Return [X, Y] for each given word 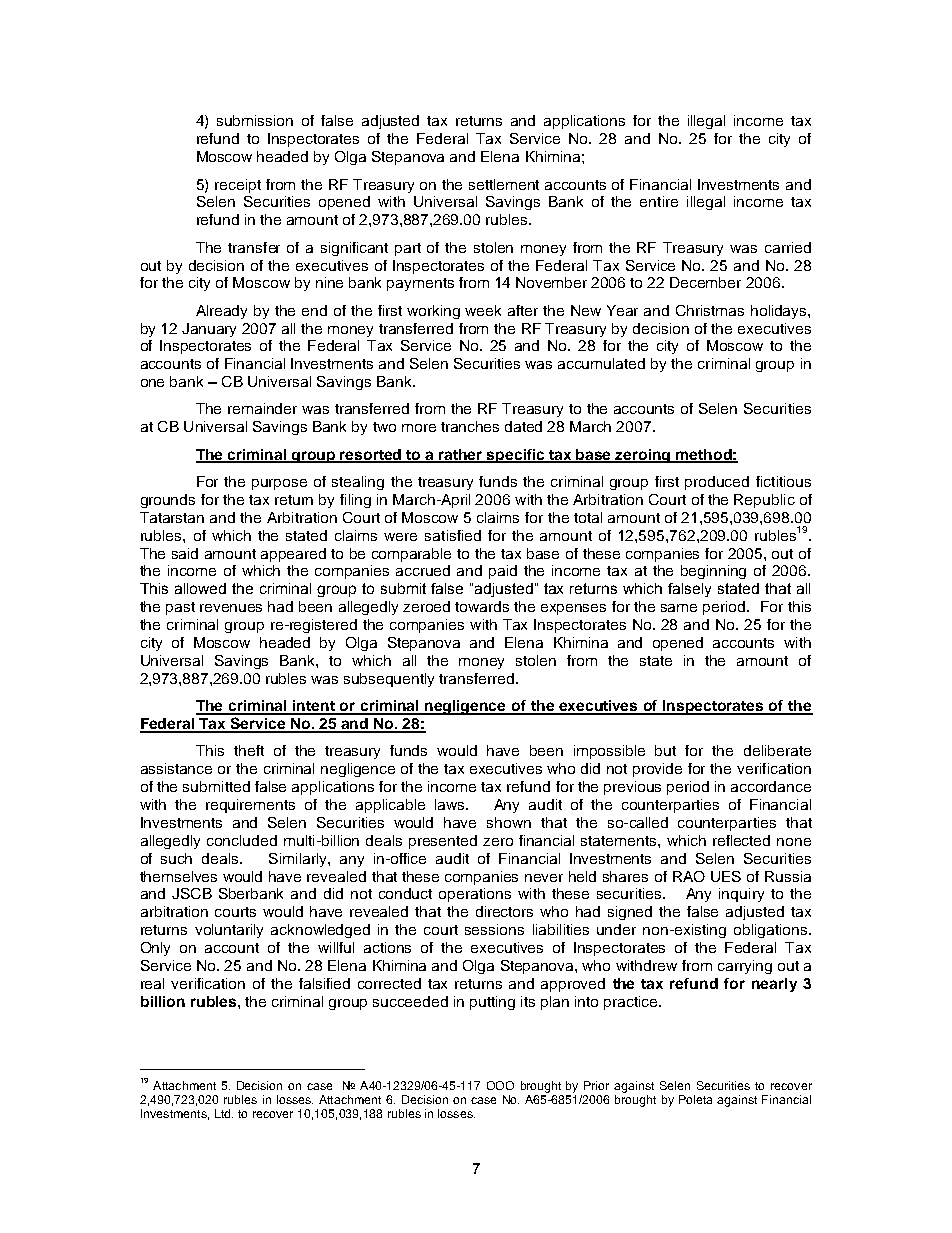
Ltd [224, 1113]
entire [659, 201]
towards [482, 606]
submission [255, 120]
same [679, 608]
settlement [504, 184]
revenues [231, 608]
